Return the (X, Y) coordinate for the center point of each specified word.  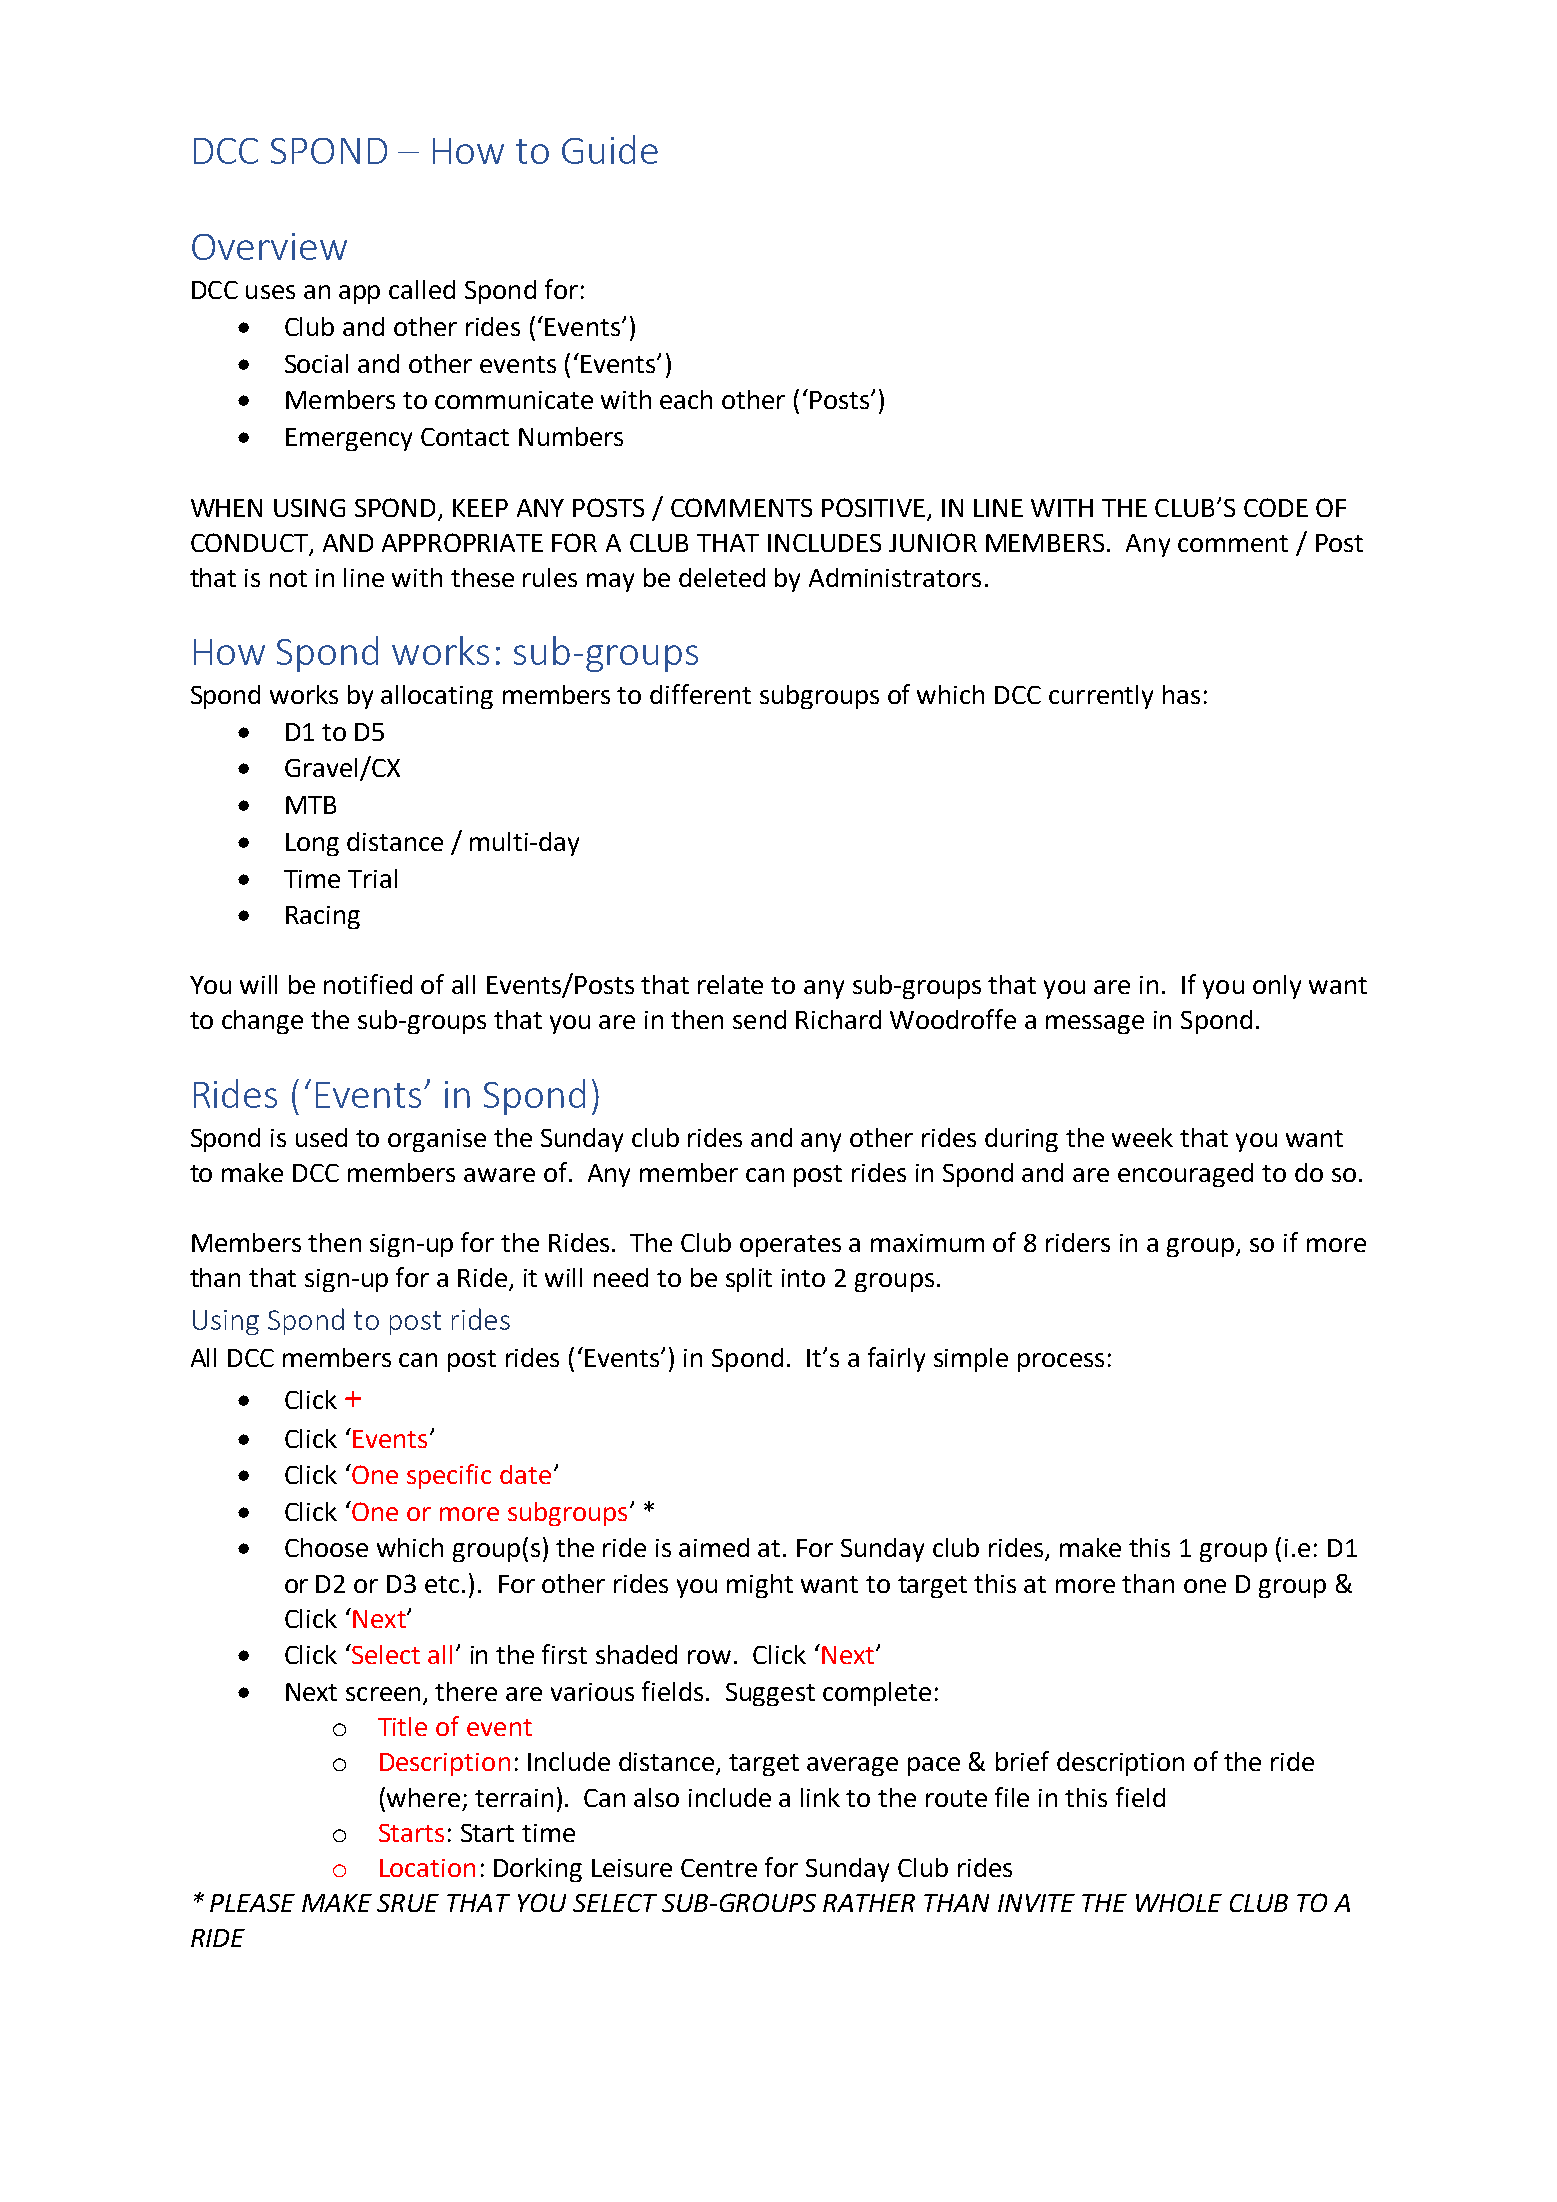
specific (449, 1476)
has (1181, 694)
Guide (610, 149)
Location (427, 1868)
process (1061, 1362)
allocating (437, 697)
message (1095, 1024)
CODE (1276, 507)
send (759, 1019)
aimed (714, 1547)
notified (368, 984)
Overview (269, 246)
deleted (722, 577)
